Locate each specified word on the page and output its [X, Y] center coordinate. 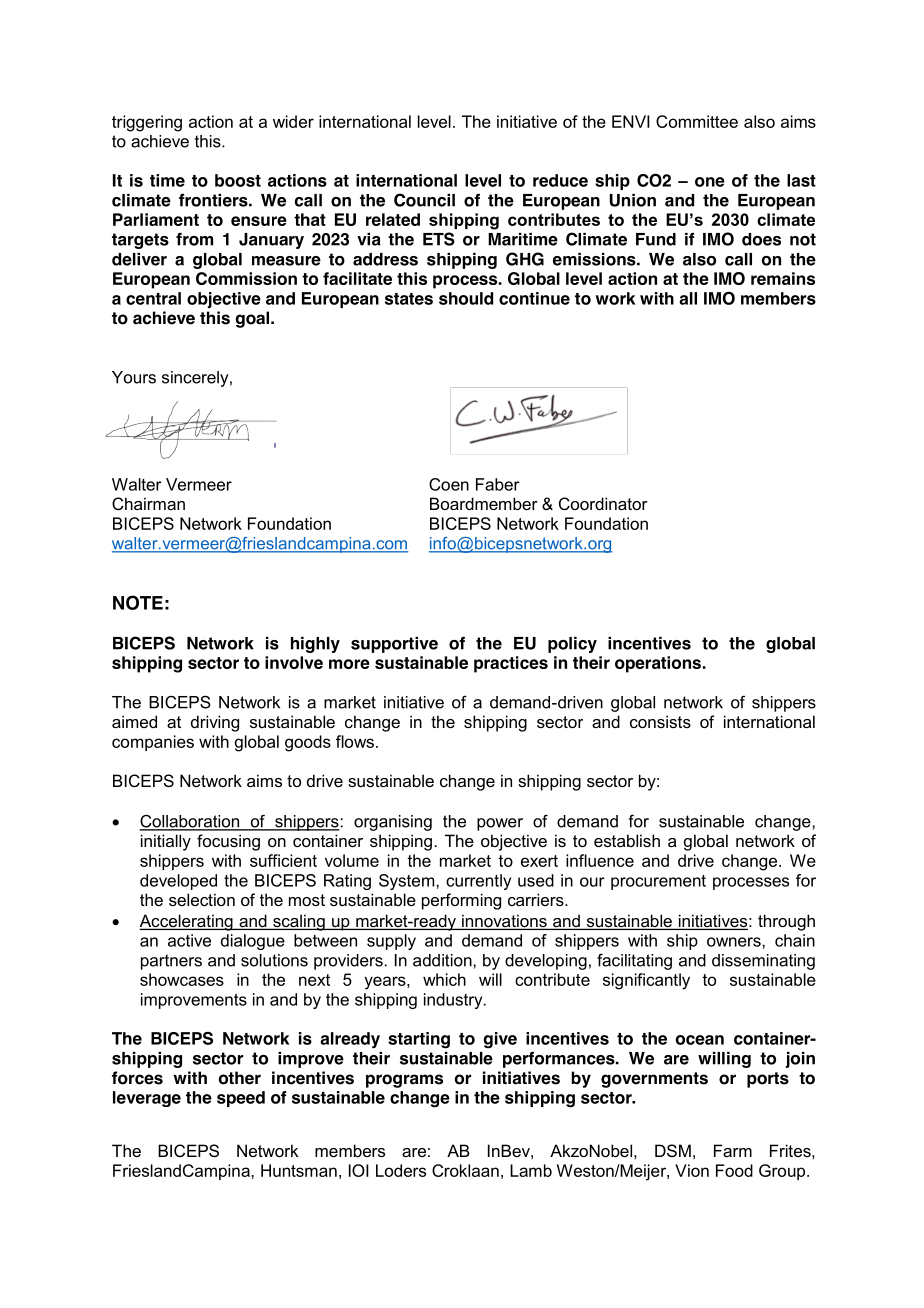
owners [735, 942]
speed [241, 1099]
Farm [733, 1150]
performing [461, 901]
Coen [449, 484]
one [710, 182]
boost [238, 180]
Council [424, 200]
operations [658, 664]
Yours [134, 377]
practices [511, 664]
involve [294, 662]
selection [202, 899]
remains [783, 278]
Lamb [531, 1170]
